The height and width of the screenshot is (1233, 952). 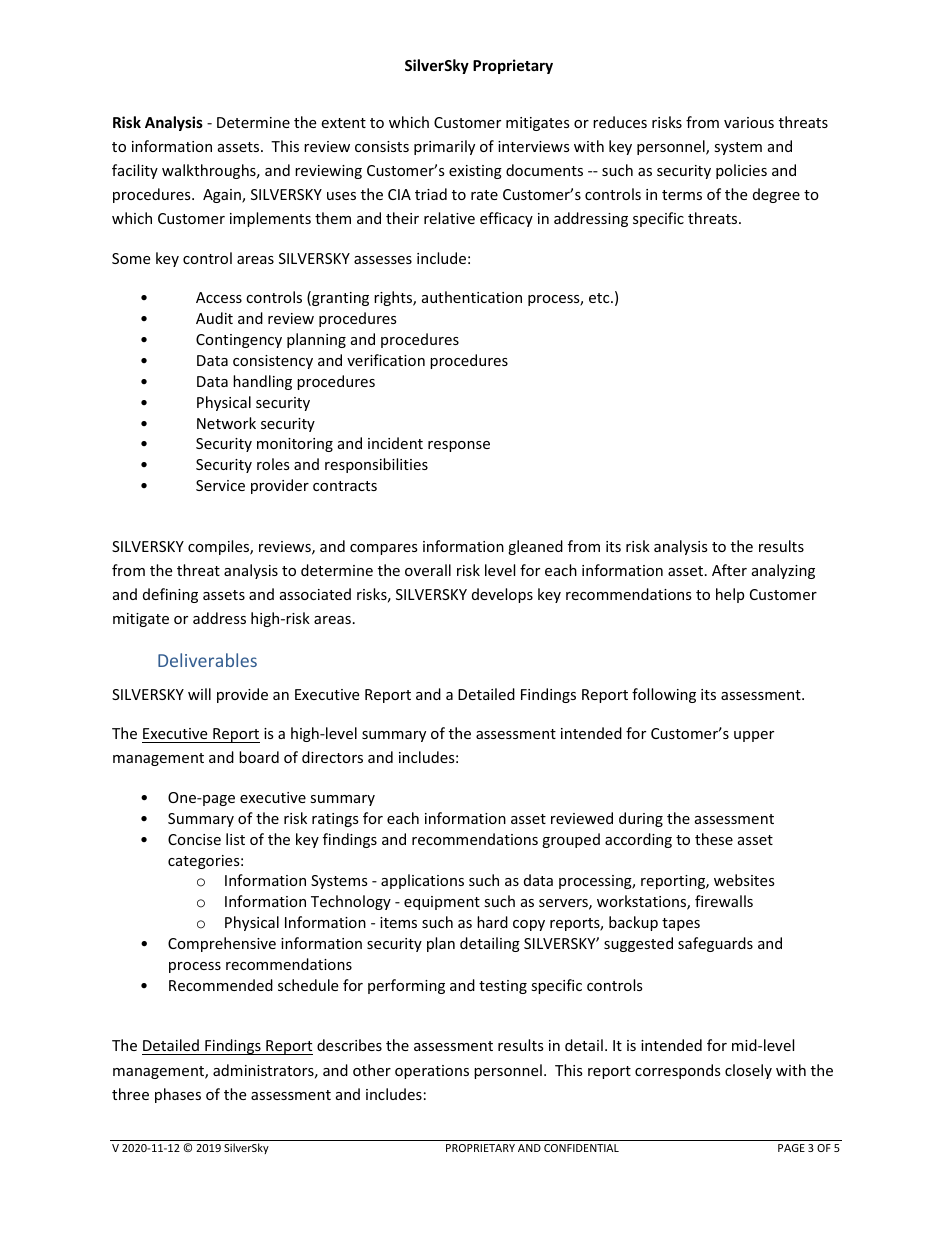 What do you see at coordinates (422, 881) in the screenshot?
I see `applications` at bounding box center [422, 881].
